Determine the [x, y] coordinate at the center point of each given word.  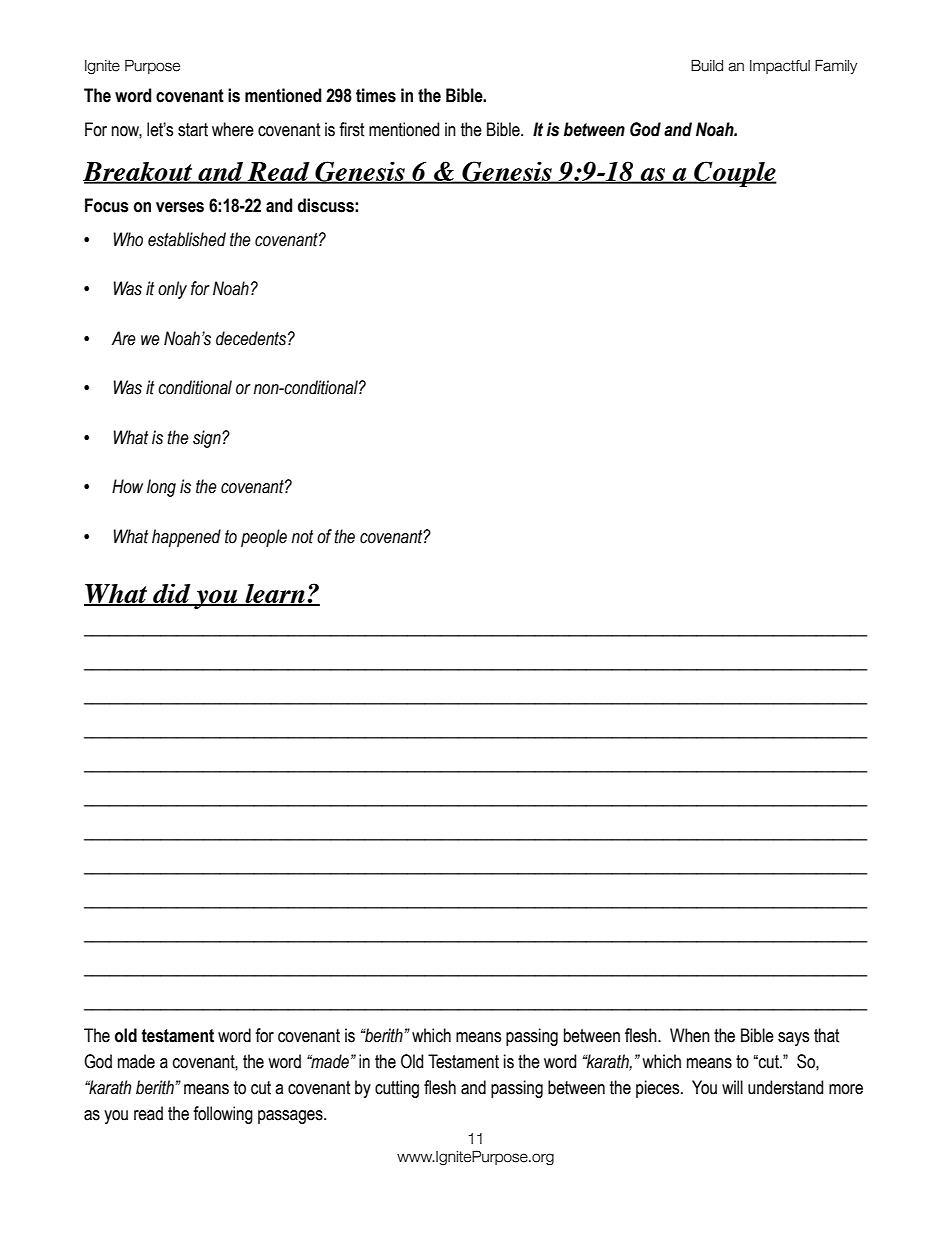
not [302, 537]
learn [275, 595]
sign [208, 439]
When [690, 1035]
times [376, 95]
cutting [397, 1089]
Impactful [780, 67]
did [172, 594]
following [223, 1115]
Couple [734, 174]
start [193, 130]
